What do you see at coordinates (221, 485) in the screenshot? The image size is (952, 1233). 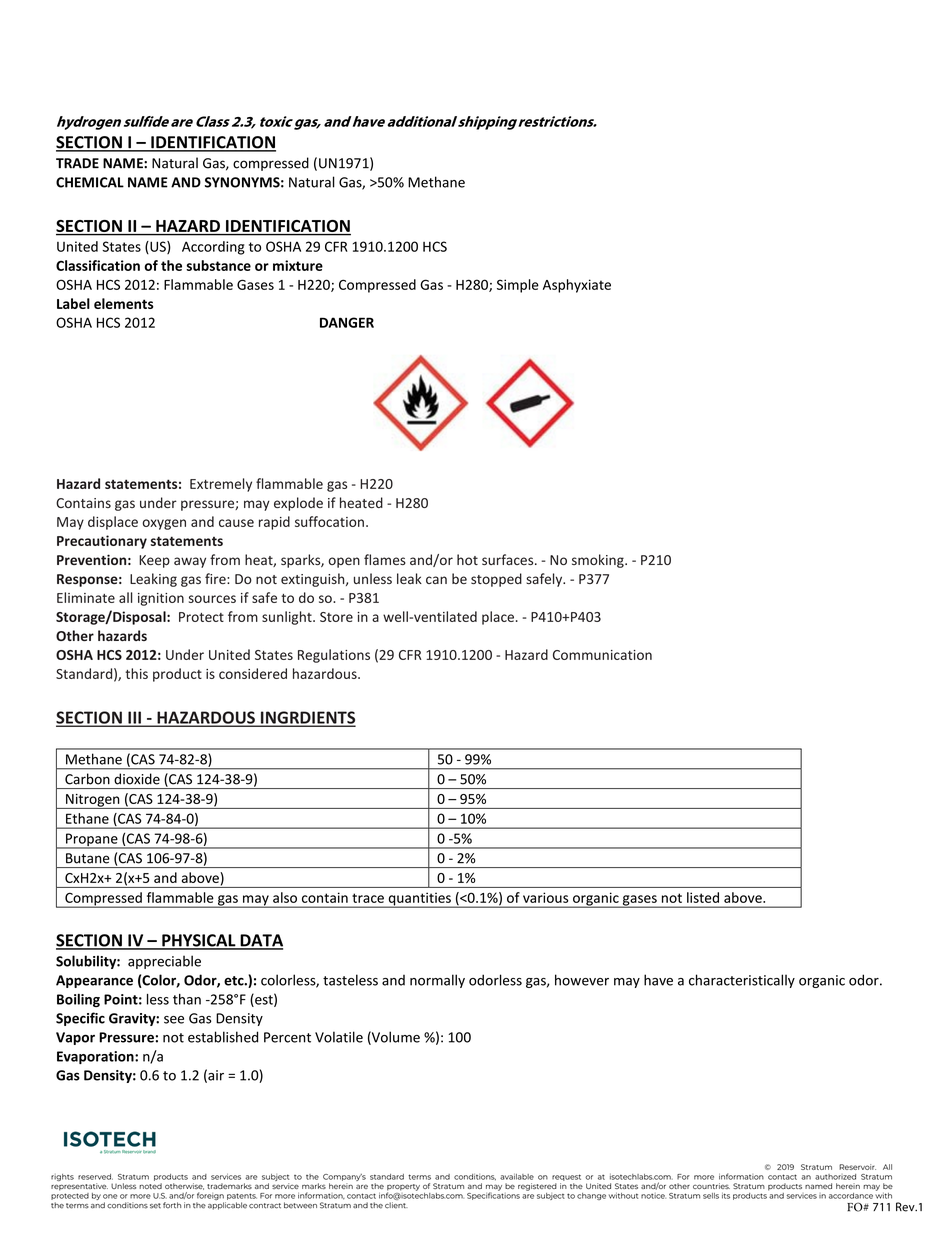 I see `Extremely` at bounding box center [221, 485].
